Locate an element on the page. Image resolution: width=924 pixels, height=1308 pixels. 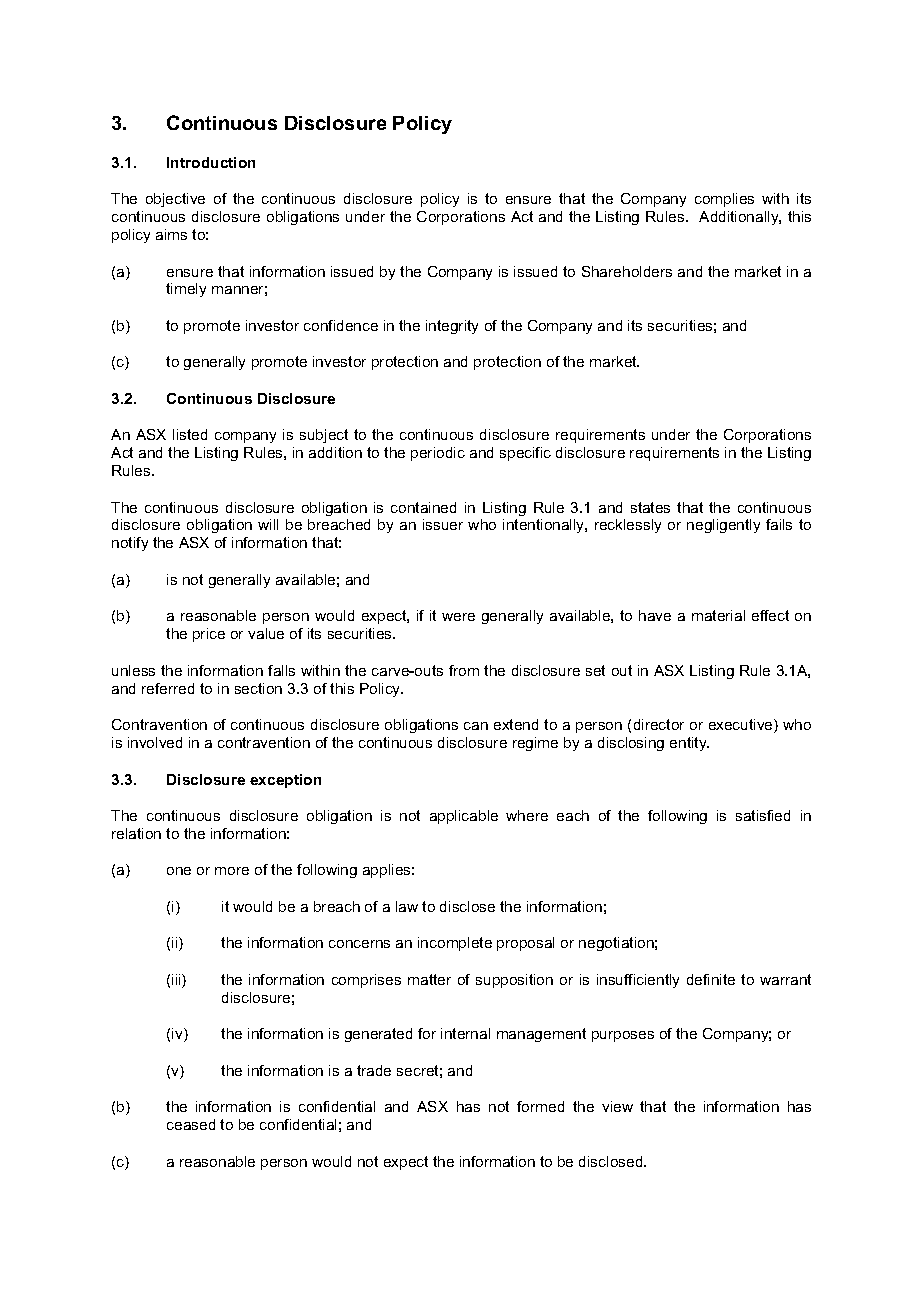
contained is located at coordinates (423, 507).
